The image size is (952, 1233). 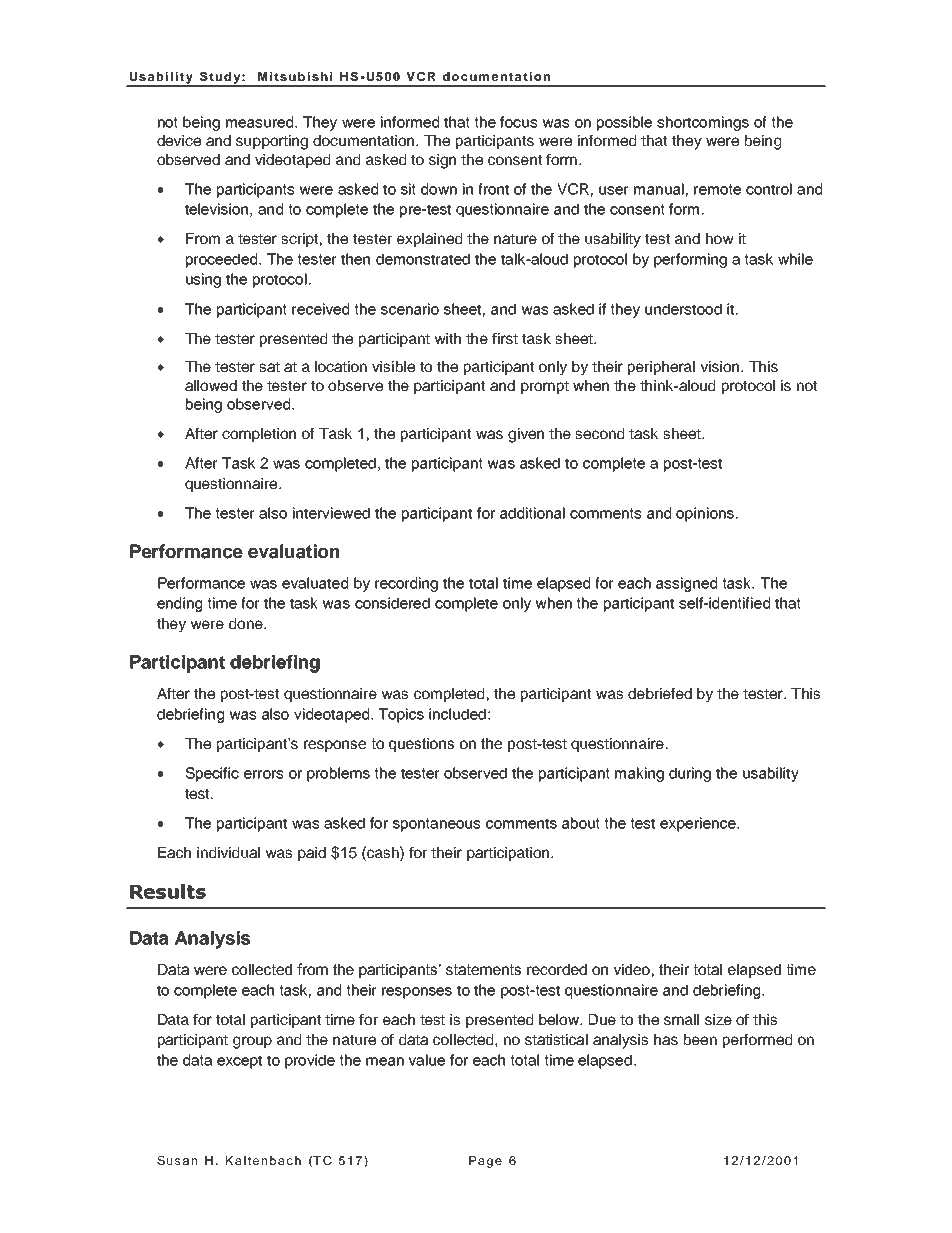 I want to click on Page, so click(x=485, y=1162).
